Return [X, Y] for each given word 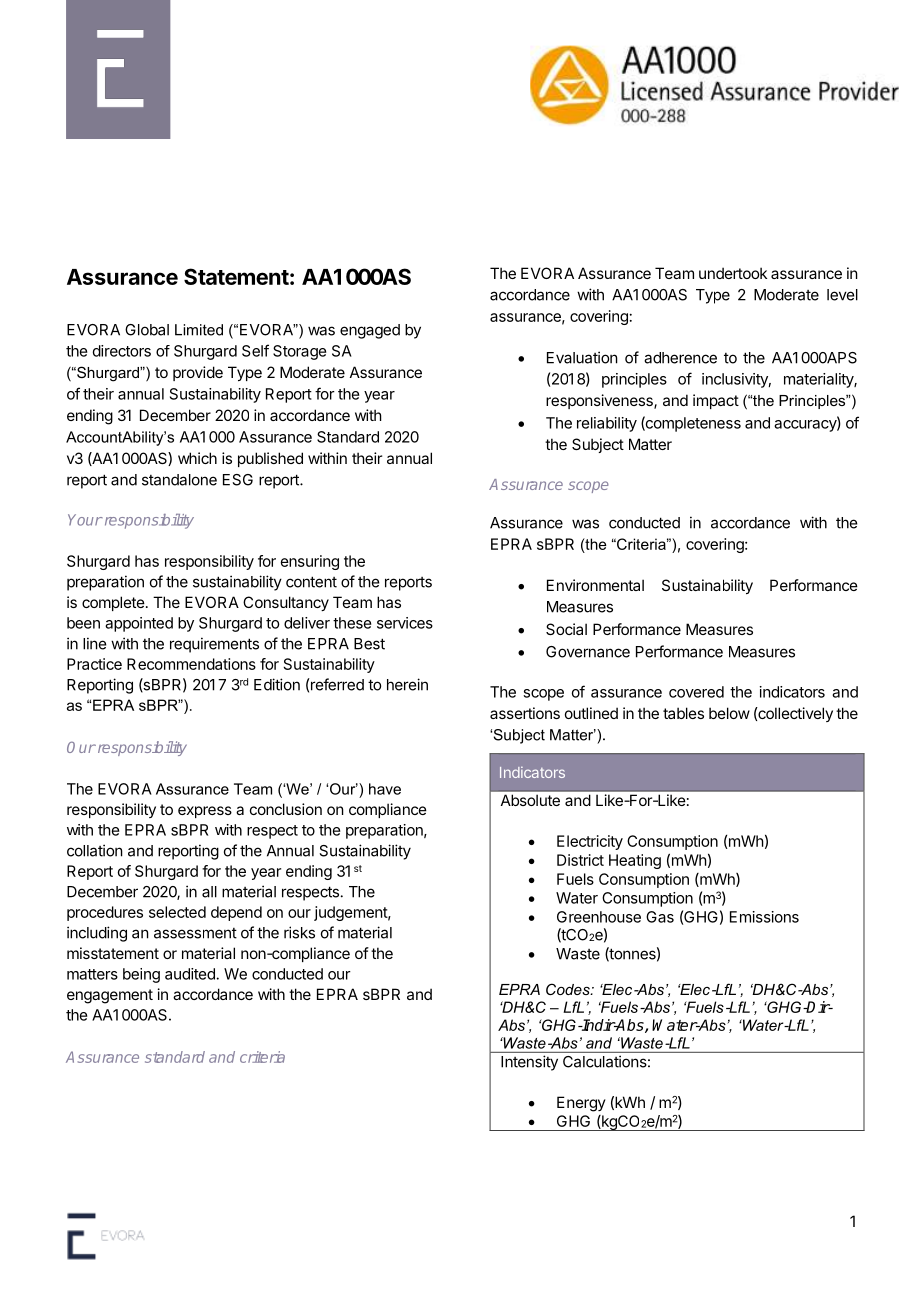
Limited [199, 330]
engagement [110, 996]
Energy [581, 1104]
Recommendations [191, 664]
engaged [370, 331]
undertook [733, 273]
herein [407, 684]
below [729, 713]
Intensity [529, 1063]
